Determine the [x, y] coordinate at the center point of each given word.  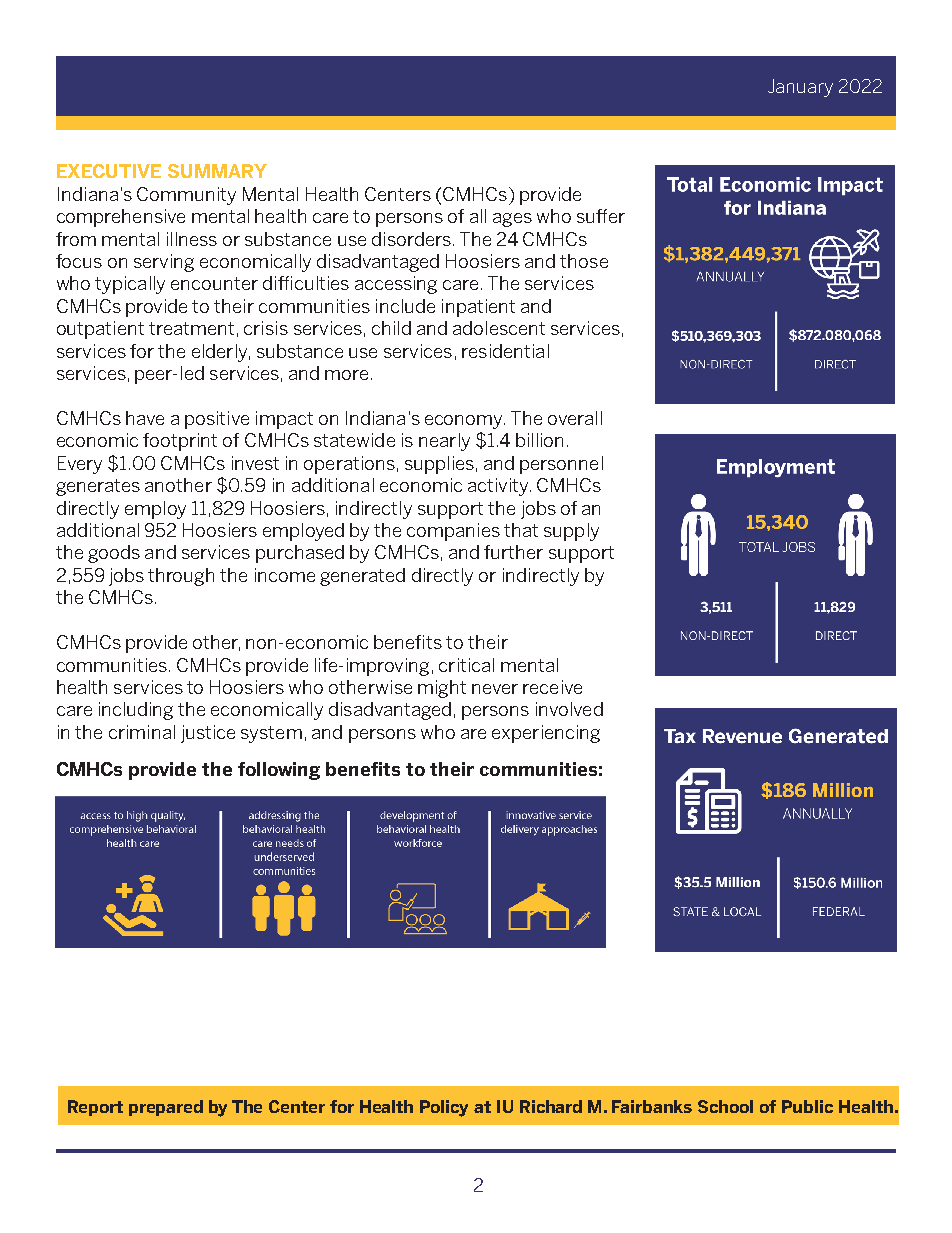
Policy [444, 1108]
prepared [166, 1108]
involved [569, 709]
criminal [142, 732]
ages [512, 220]
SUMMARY [217, 171]
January [800, 88]
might [442, 689]
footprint [180, 442]
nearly [444, 442]
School [725, 1106]
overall [575, 418]
